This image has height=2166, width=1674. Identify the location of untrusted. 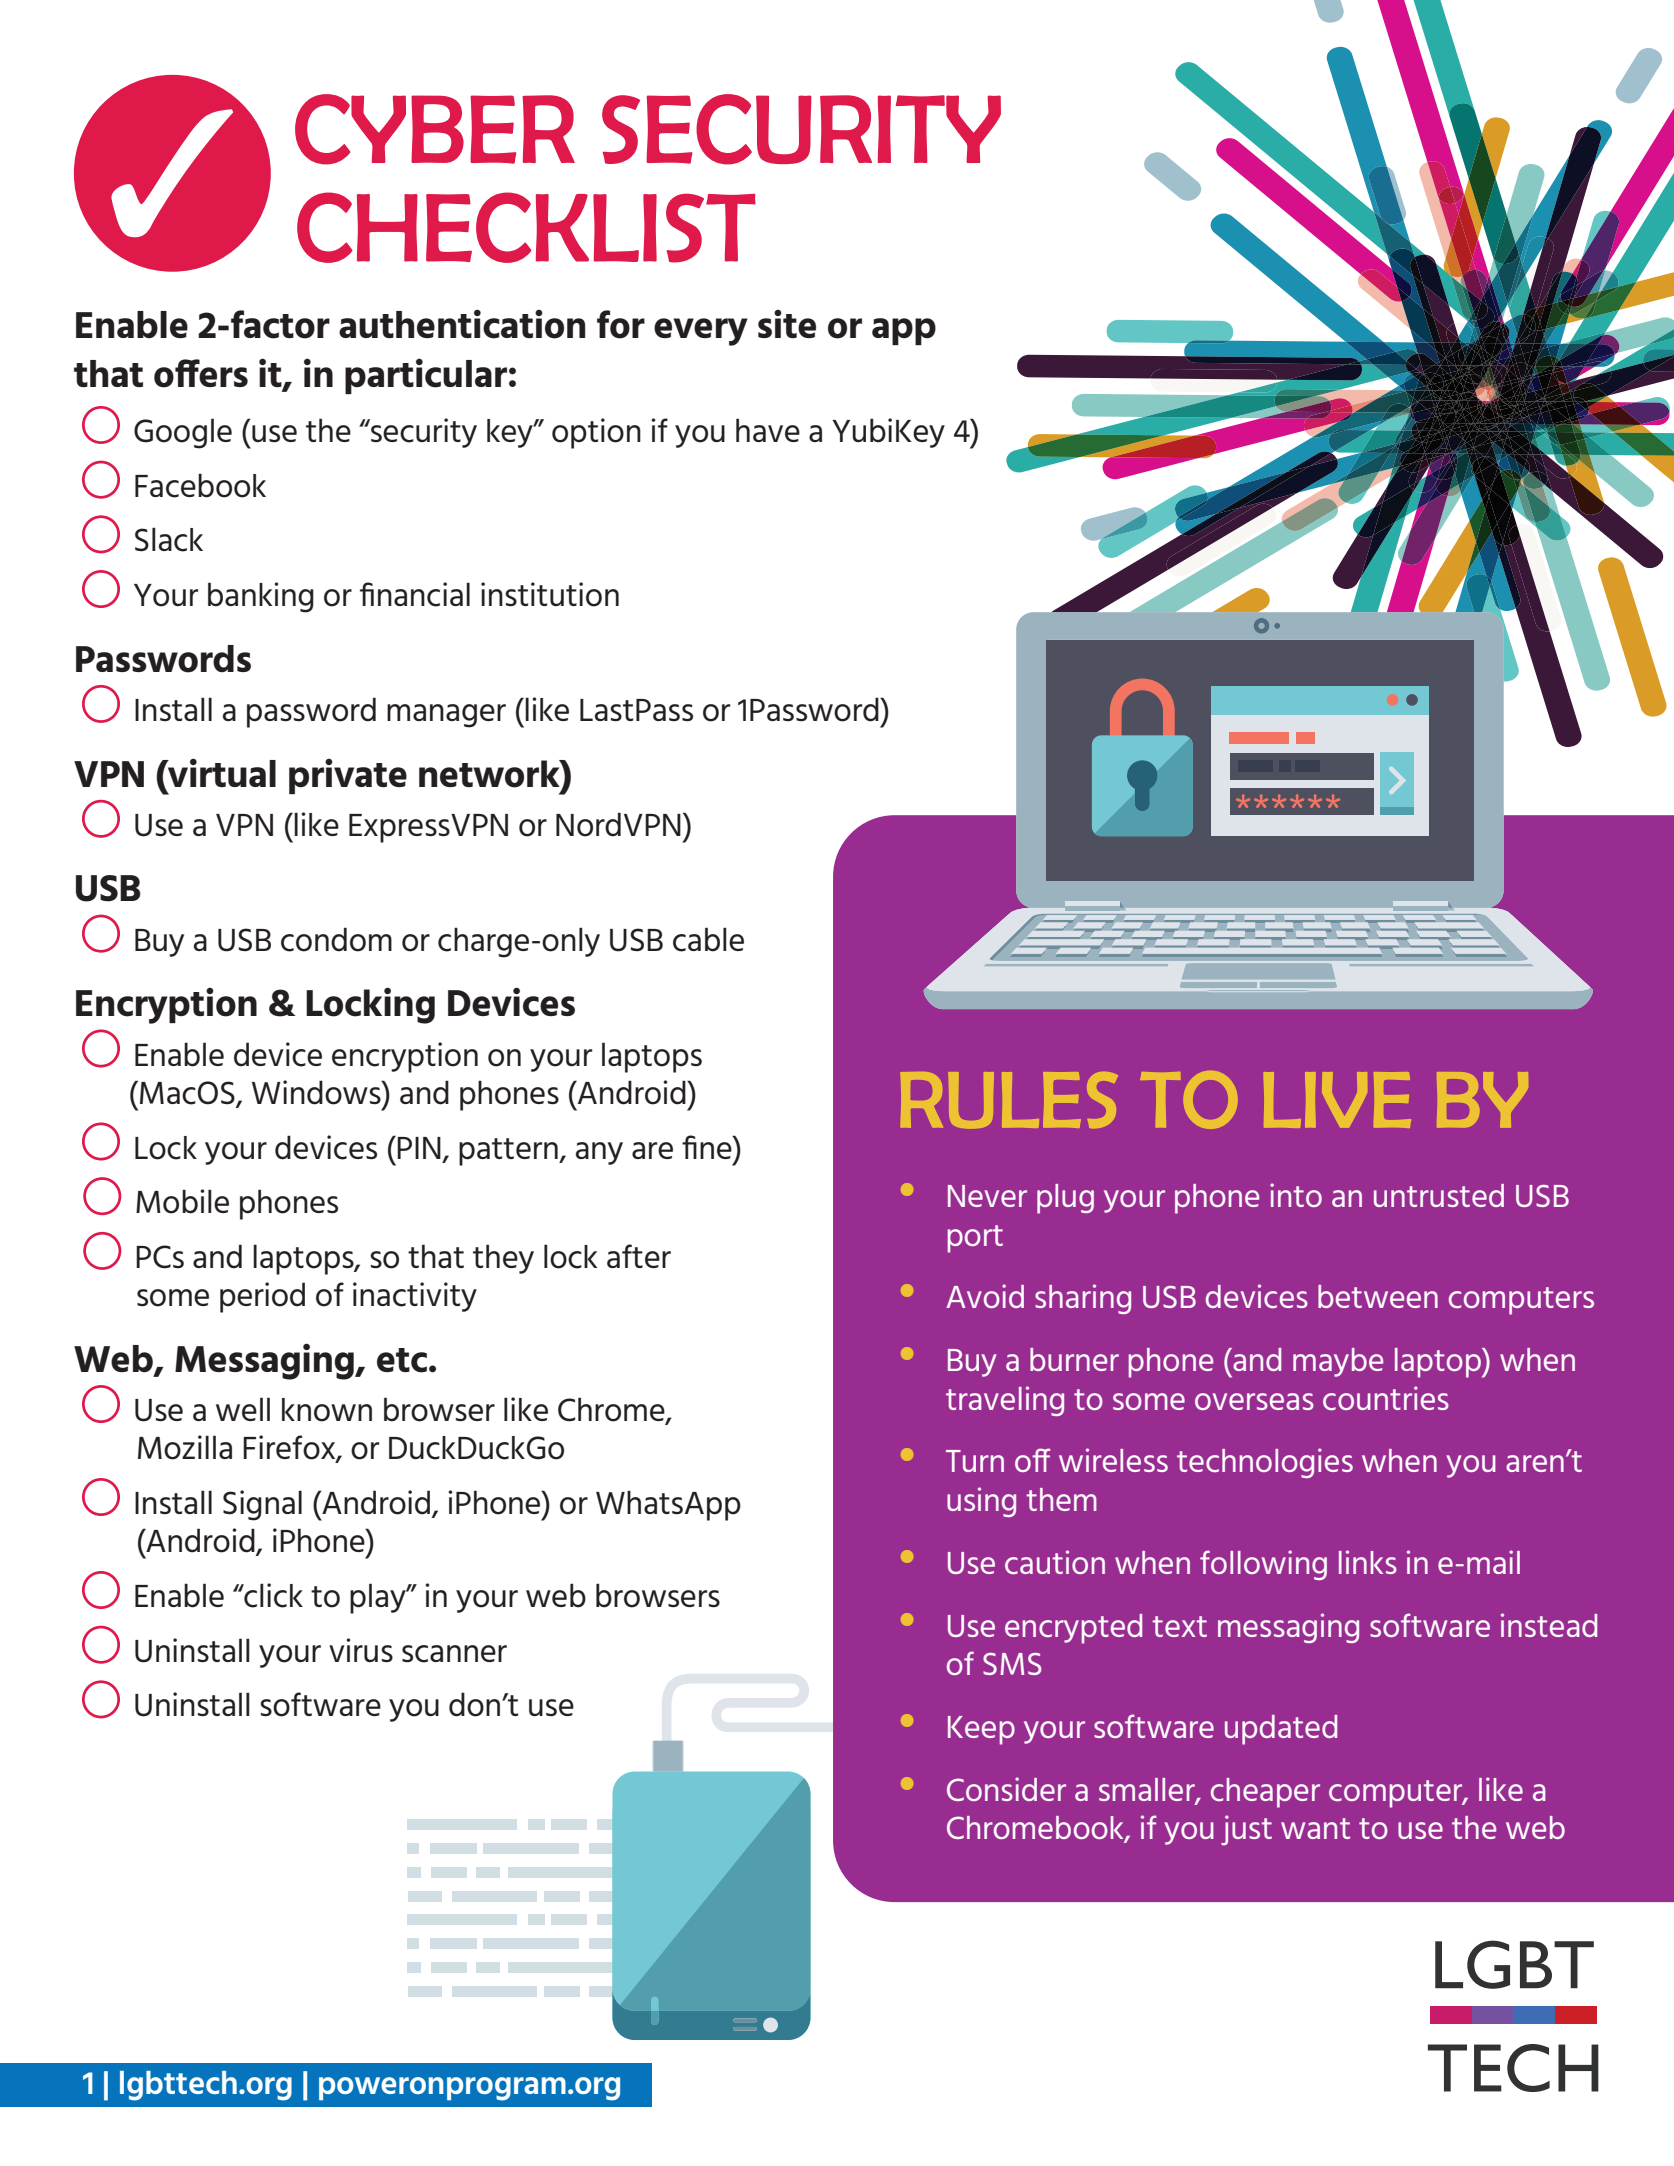
(1439, 1195).
